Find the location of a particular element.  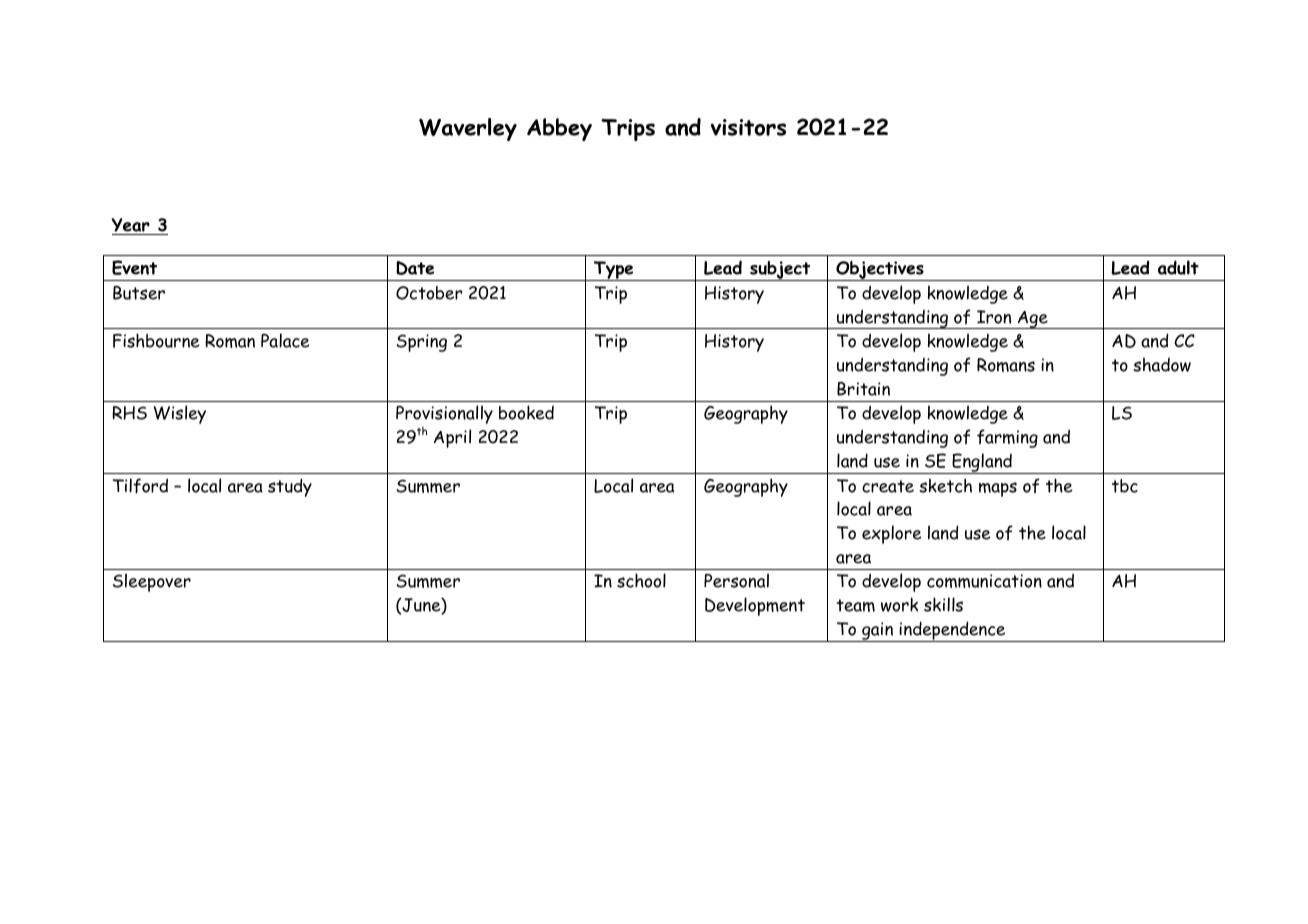

study is located at coordinates (290, 487).
